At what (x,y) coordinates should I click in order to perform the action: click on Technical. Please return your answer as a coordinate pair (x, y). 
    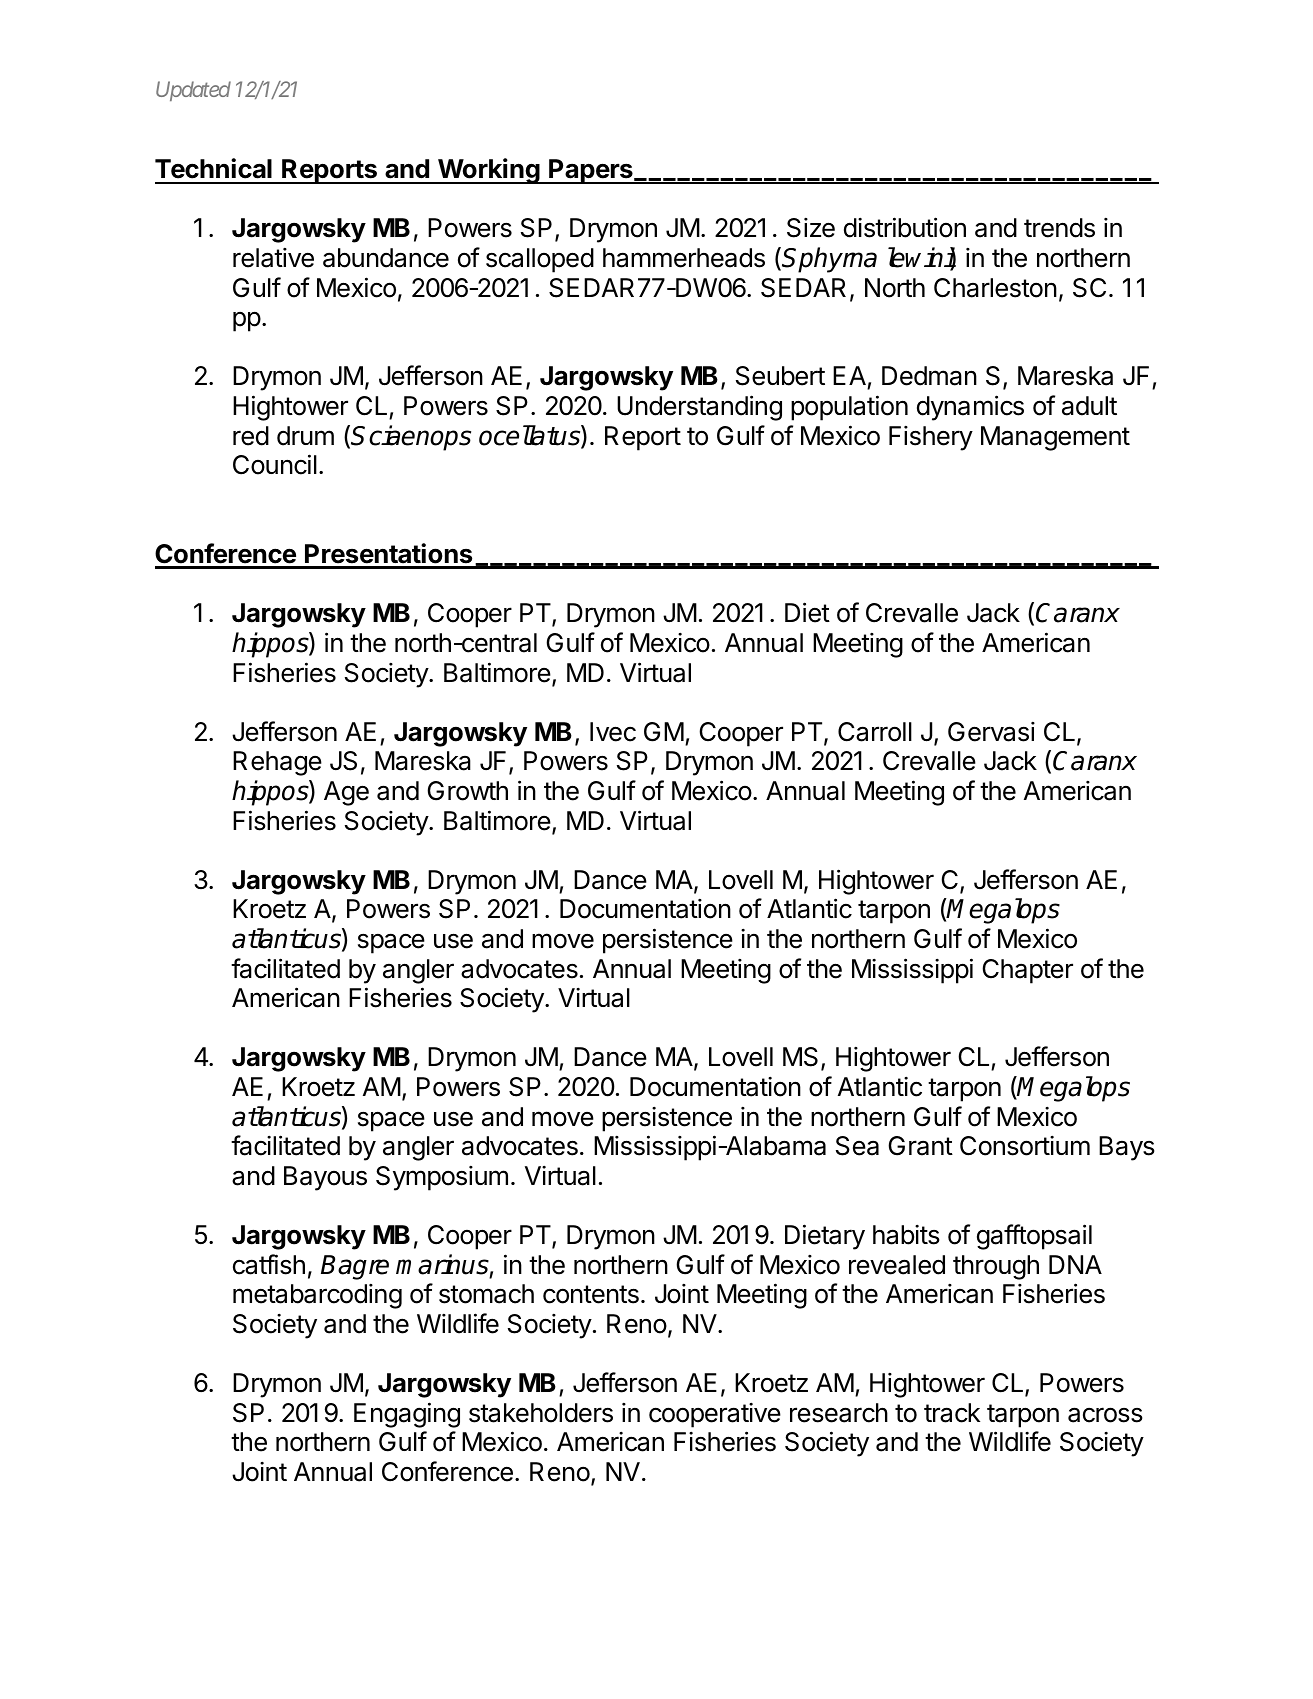
    Looking at the image, I should click on (213, 168).
